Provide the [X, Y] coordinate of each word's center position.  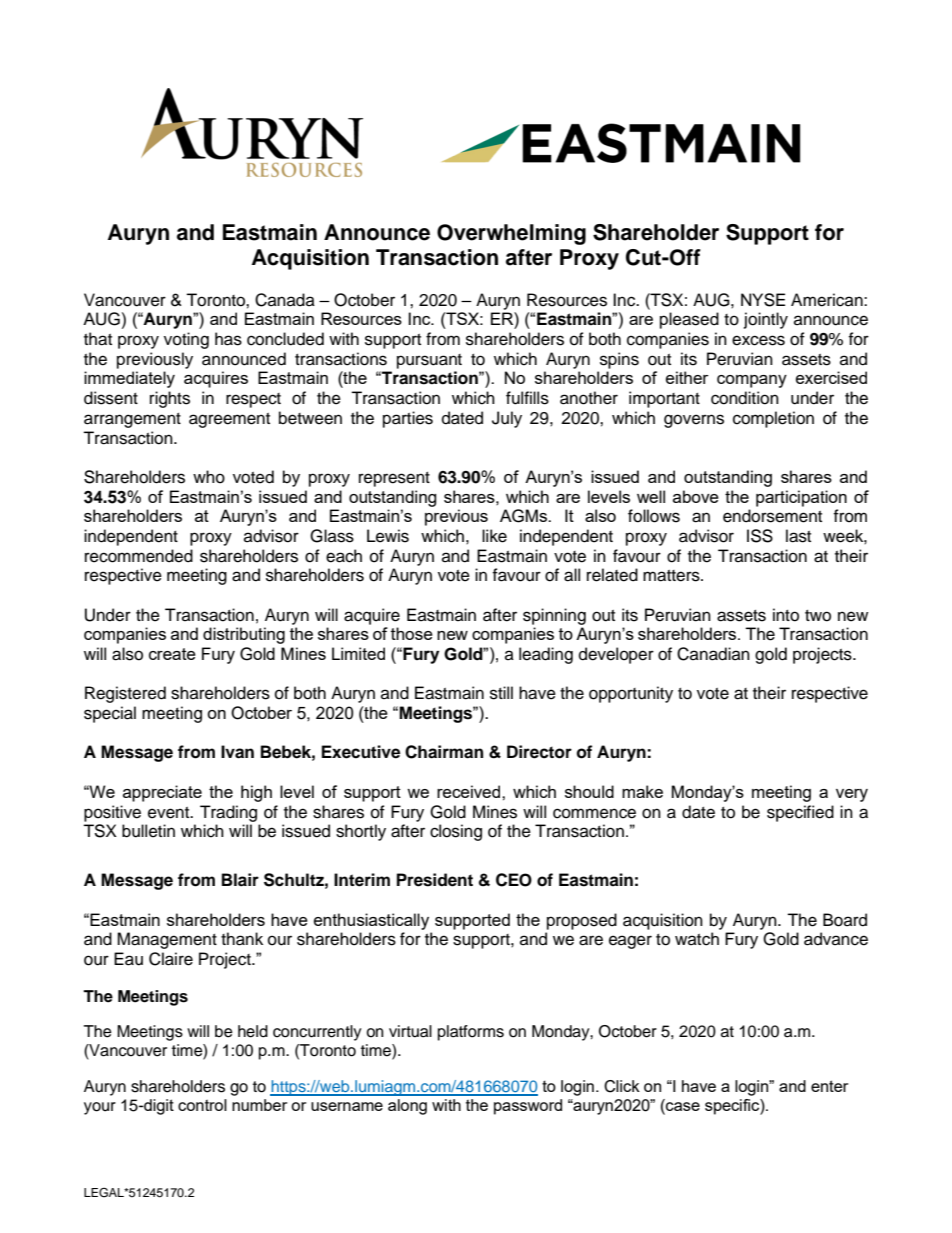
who [209, 477]
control [202, 1105]
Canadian [713, 654]
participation [801, 498]
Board [845, 920]
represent [394, 479]
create [172, 654]
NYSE [763, 300]
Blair [240, 880]
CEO [514, 880]
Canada [285, 300]
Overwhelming [511, 234]
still [501, 693]
